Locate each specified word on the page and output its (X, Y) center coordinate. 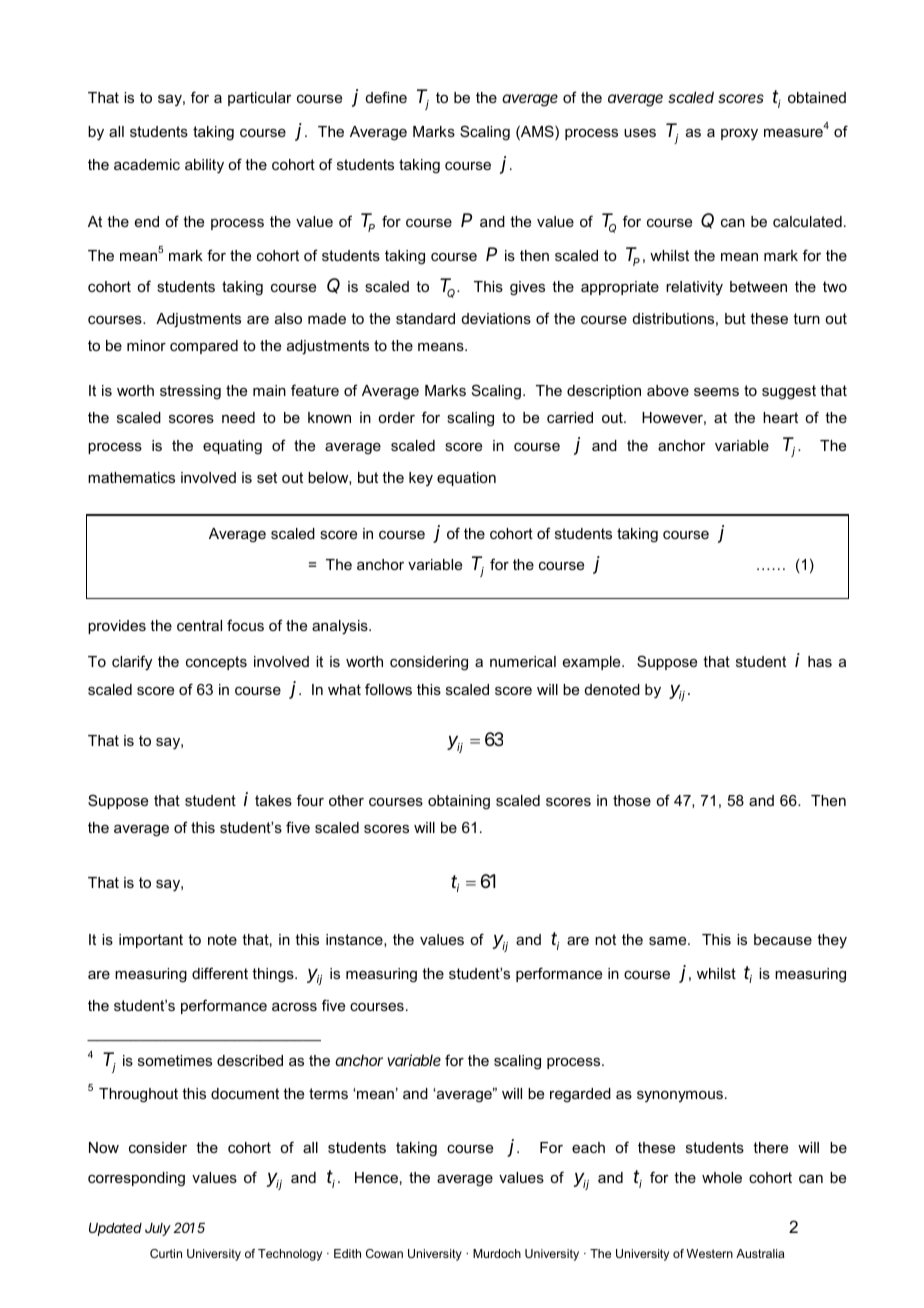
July (158, 1229)
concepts (216, 663)
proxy (739, 135)
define (386, 97)
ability (204, 166)
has (820, 661)
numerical (523, 661)
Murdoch (497, 1253)
